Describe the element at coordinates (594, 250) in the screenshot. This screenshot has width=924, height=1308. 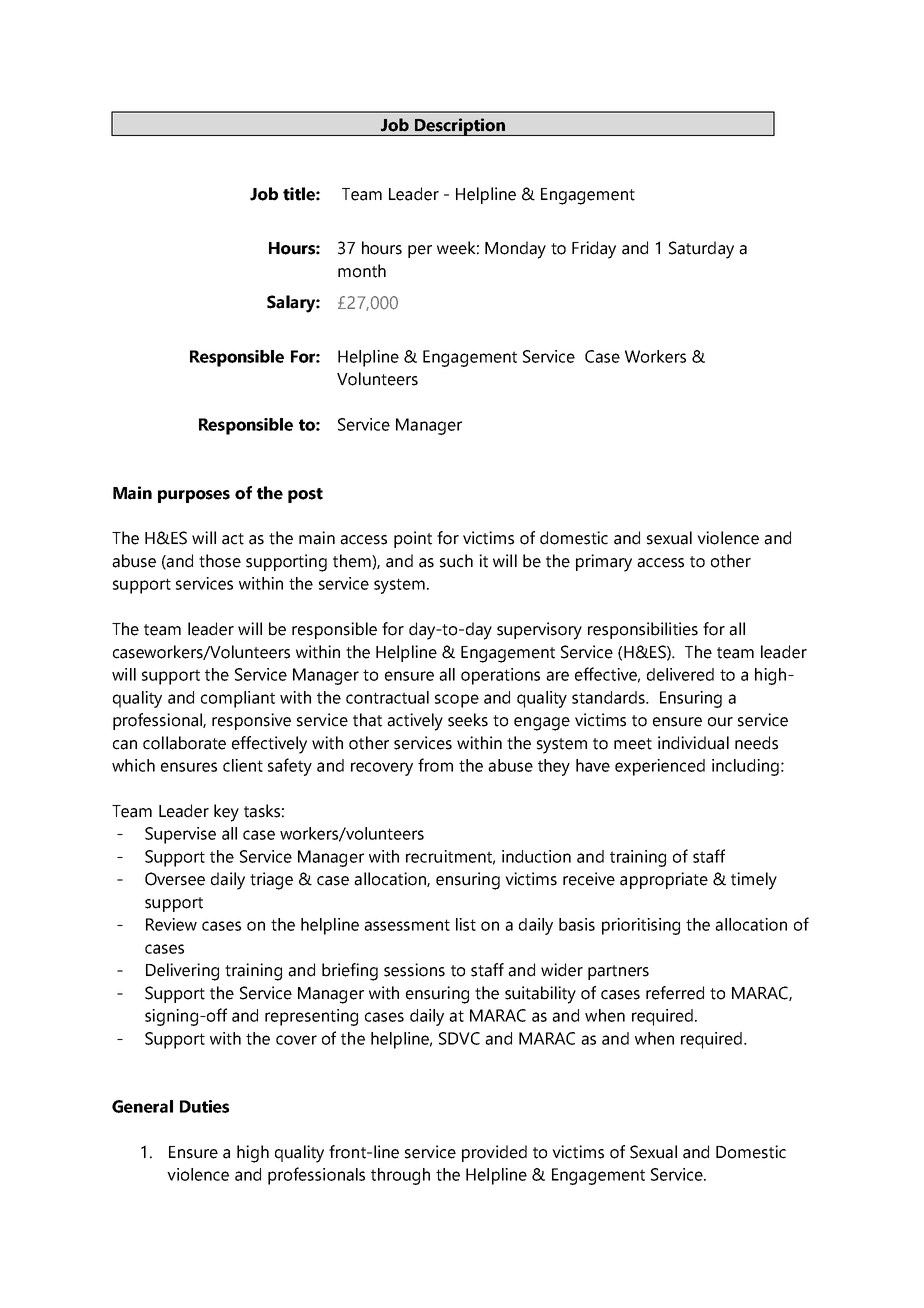
I see `Friday` at that location.
